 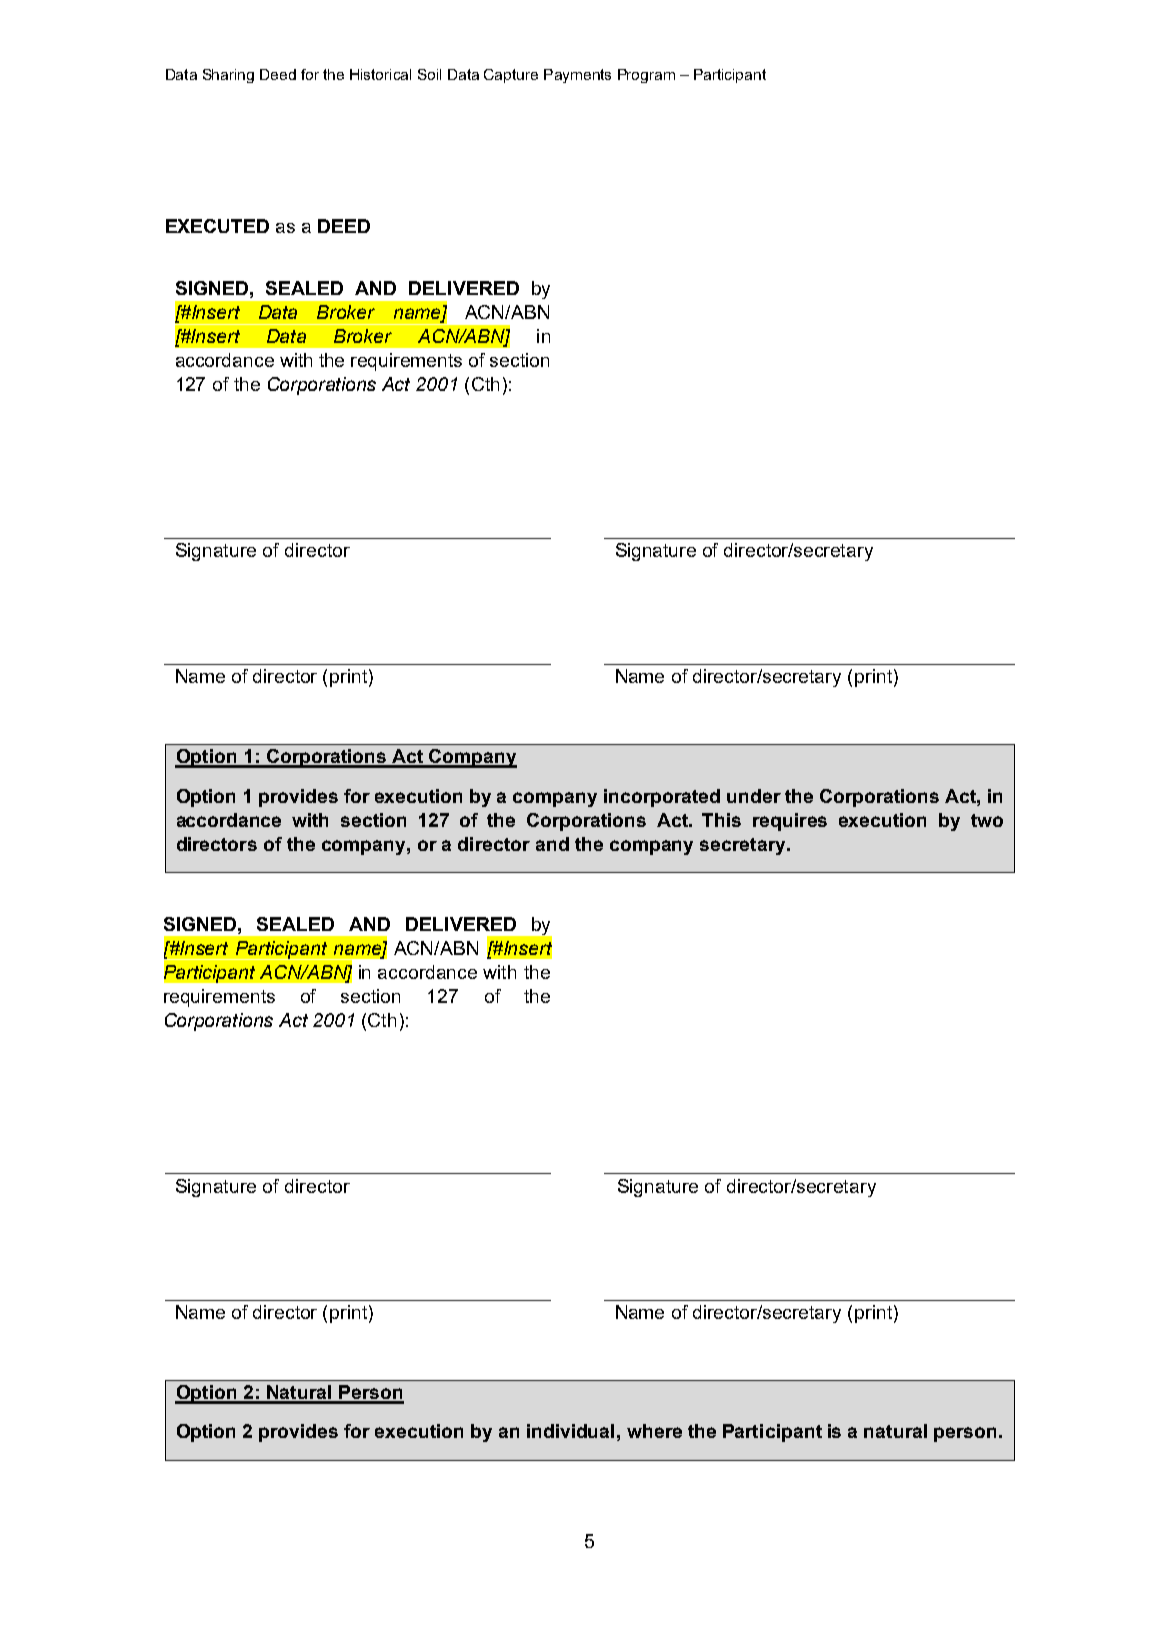 What do you see at coordinates (754, 796) in the screenshot?
I see `under` at bounding box center [754, 796].
